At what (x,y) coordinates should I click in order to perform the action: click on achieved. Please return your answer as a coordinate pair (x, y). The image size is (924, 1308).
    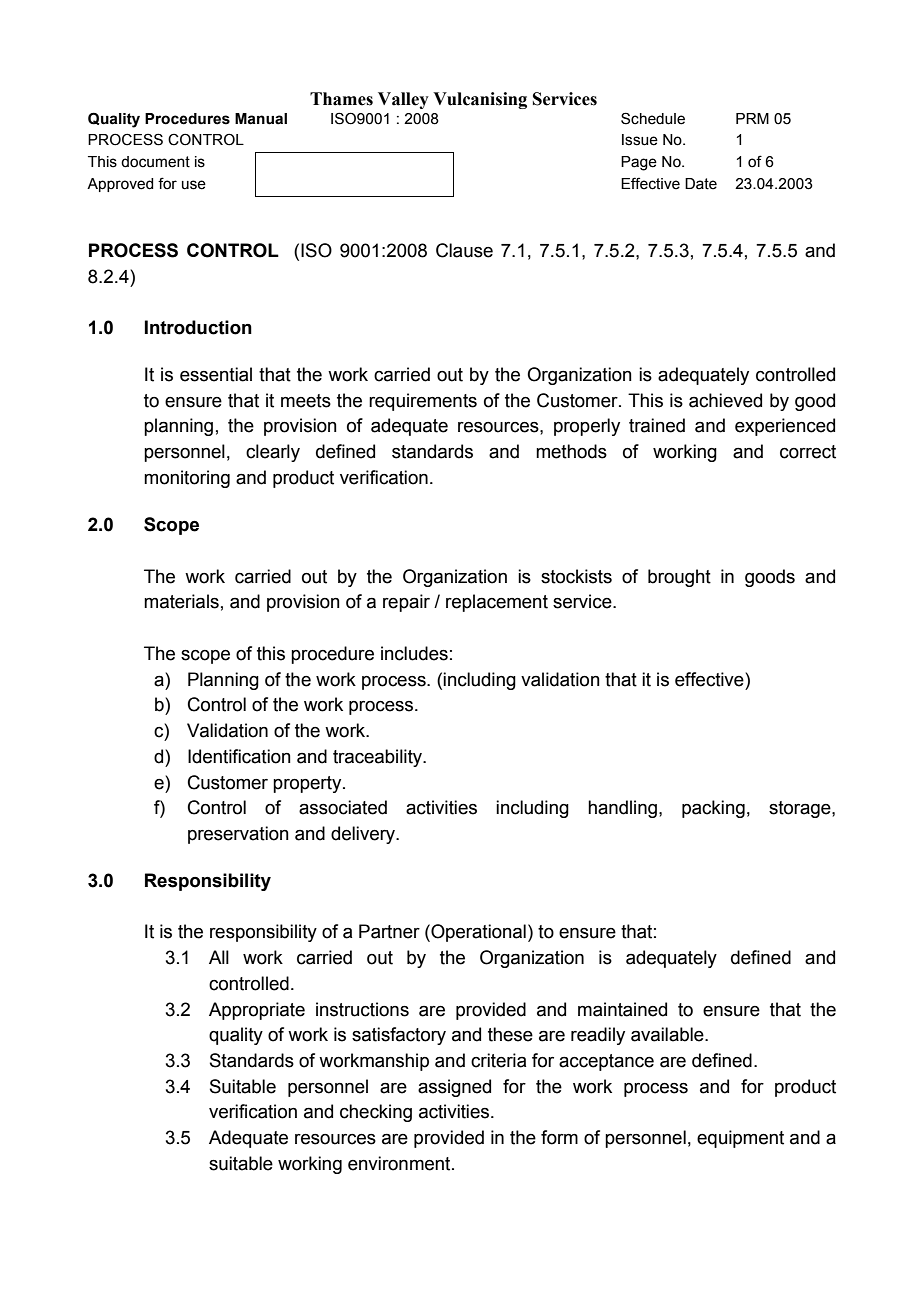
    Looking at the image, I should click on (725, 400).
